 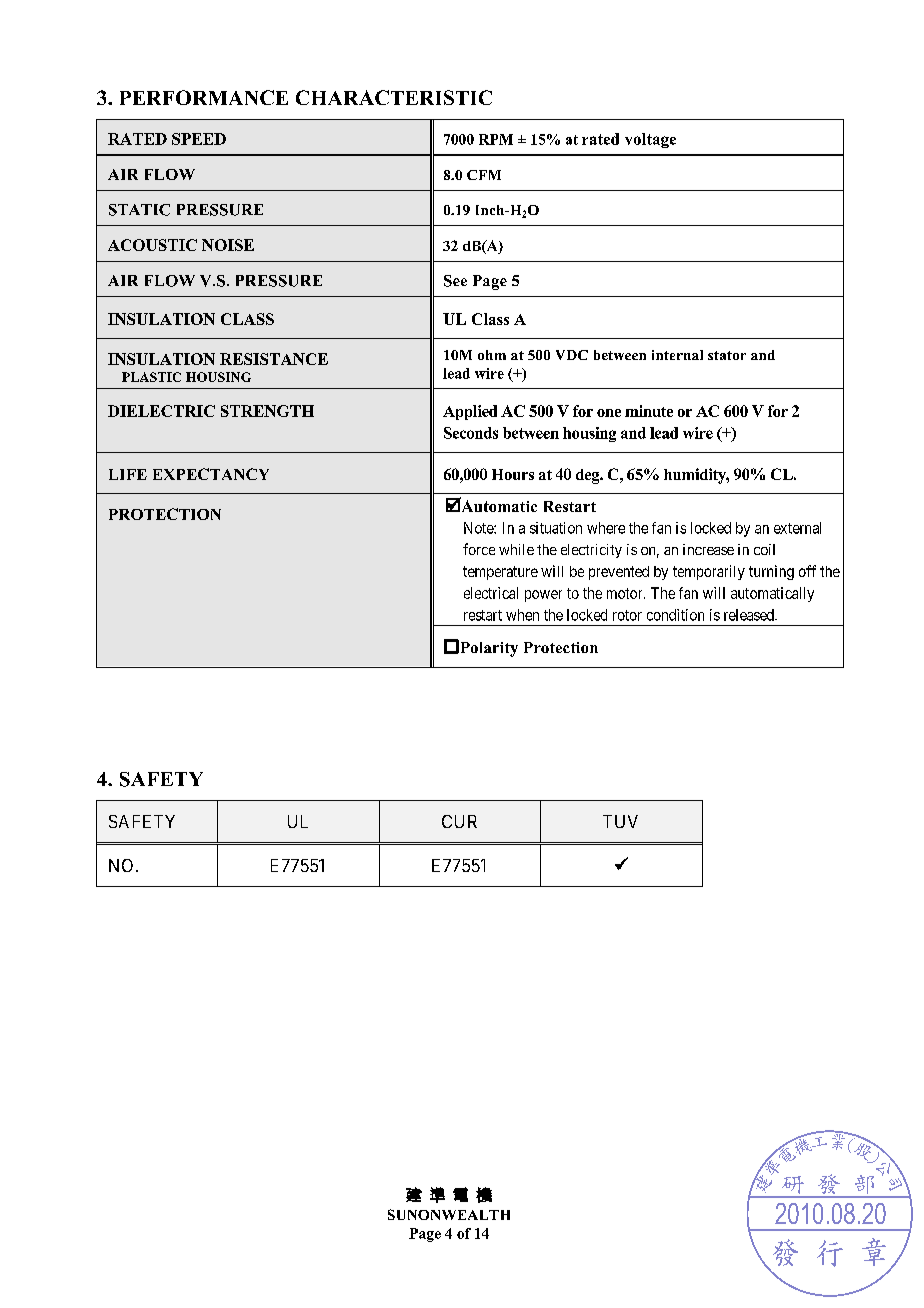 What do you see at coordinates (650, 140) in the screenshot?
I see `voltage` at bounding box center [650, 140].
